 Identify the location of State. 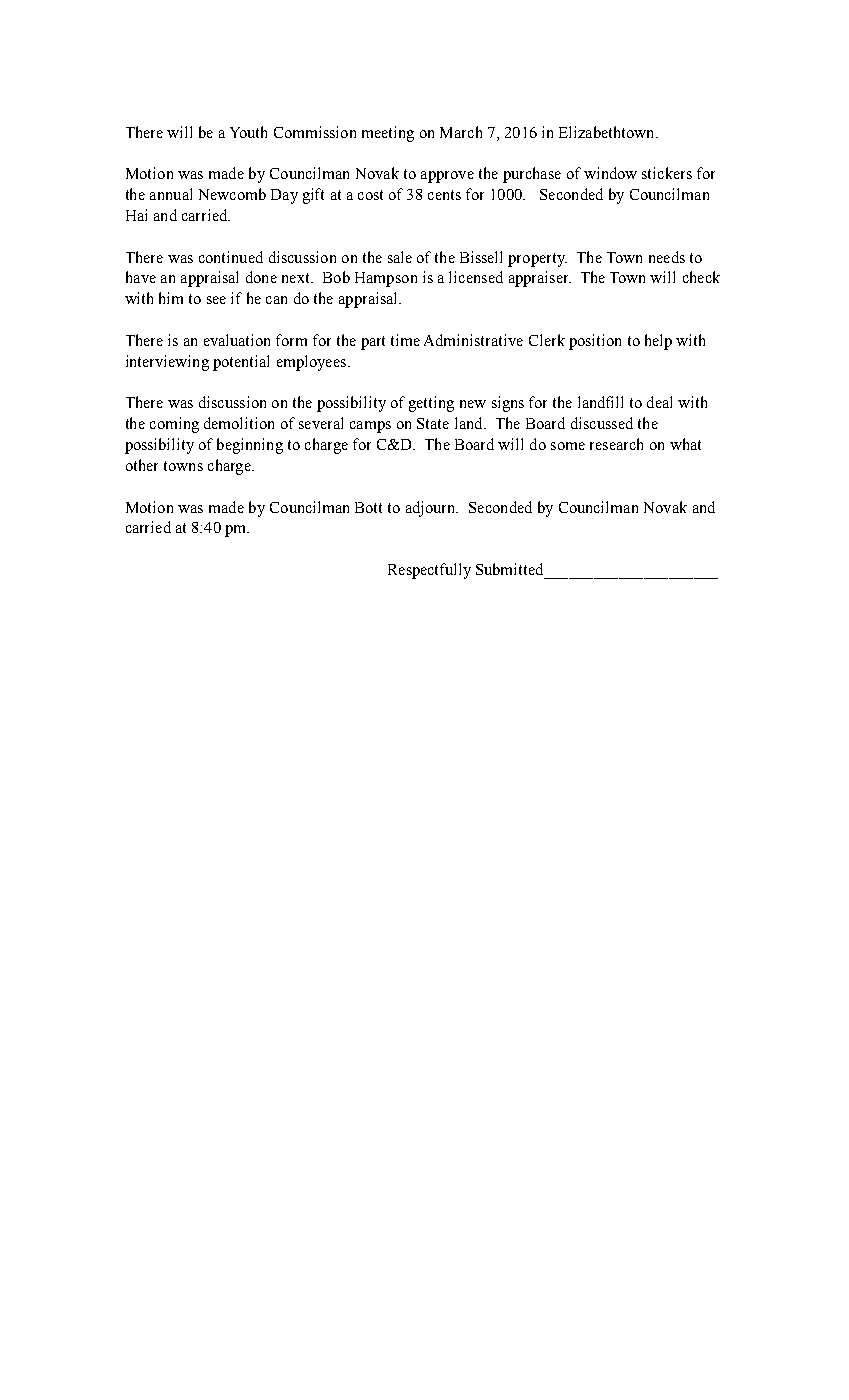
(433, 423).
